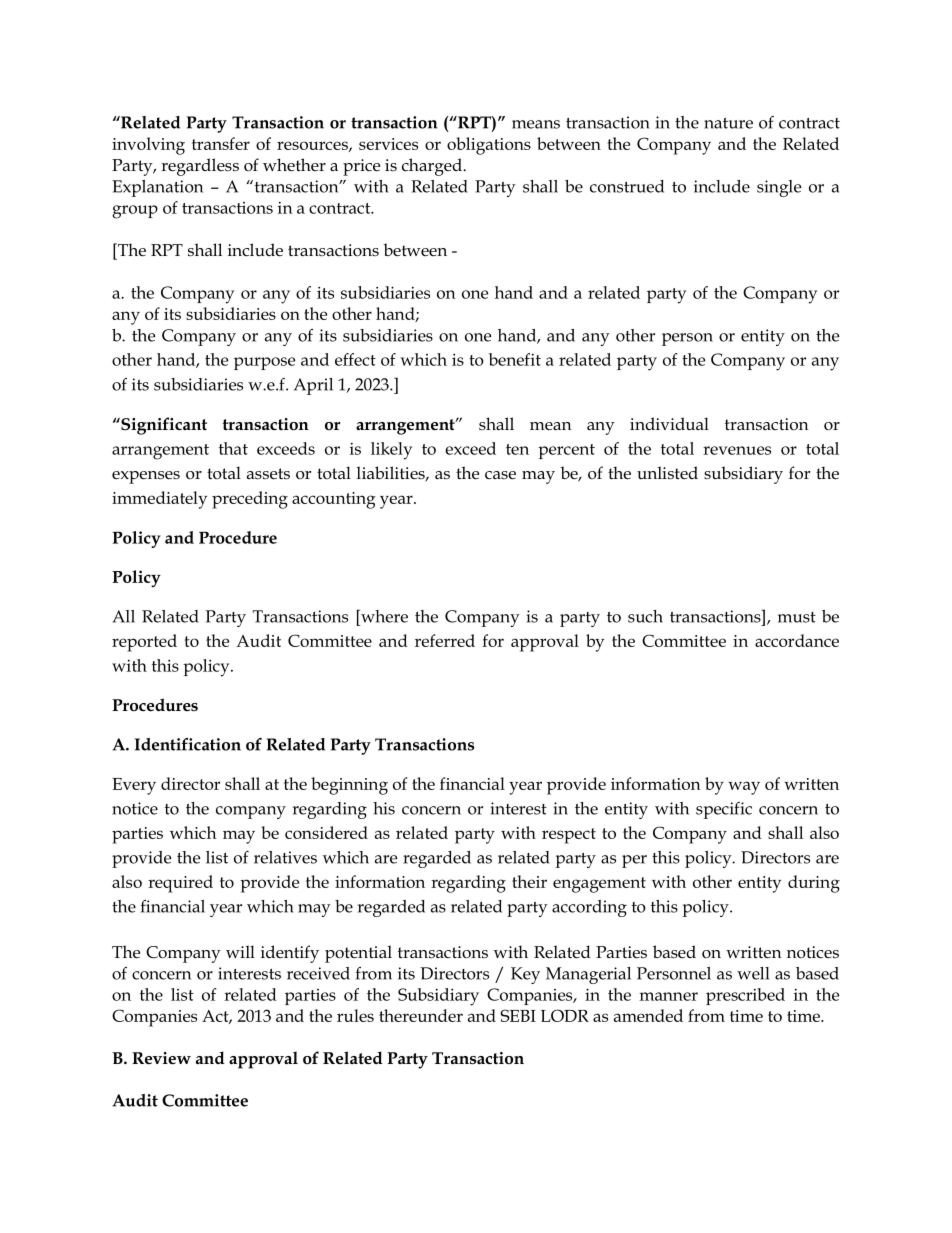 Image resolution: width=952 pixels, height=1233 pixels. I want to click on obligations, so click(489, 146).
